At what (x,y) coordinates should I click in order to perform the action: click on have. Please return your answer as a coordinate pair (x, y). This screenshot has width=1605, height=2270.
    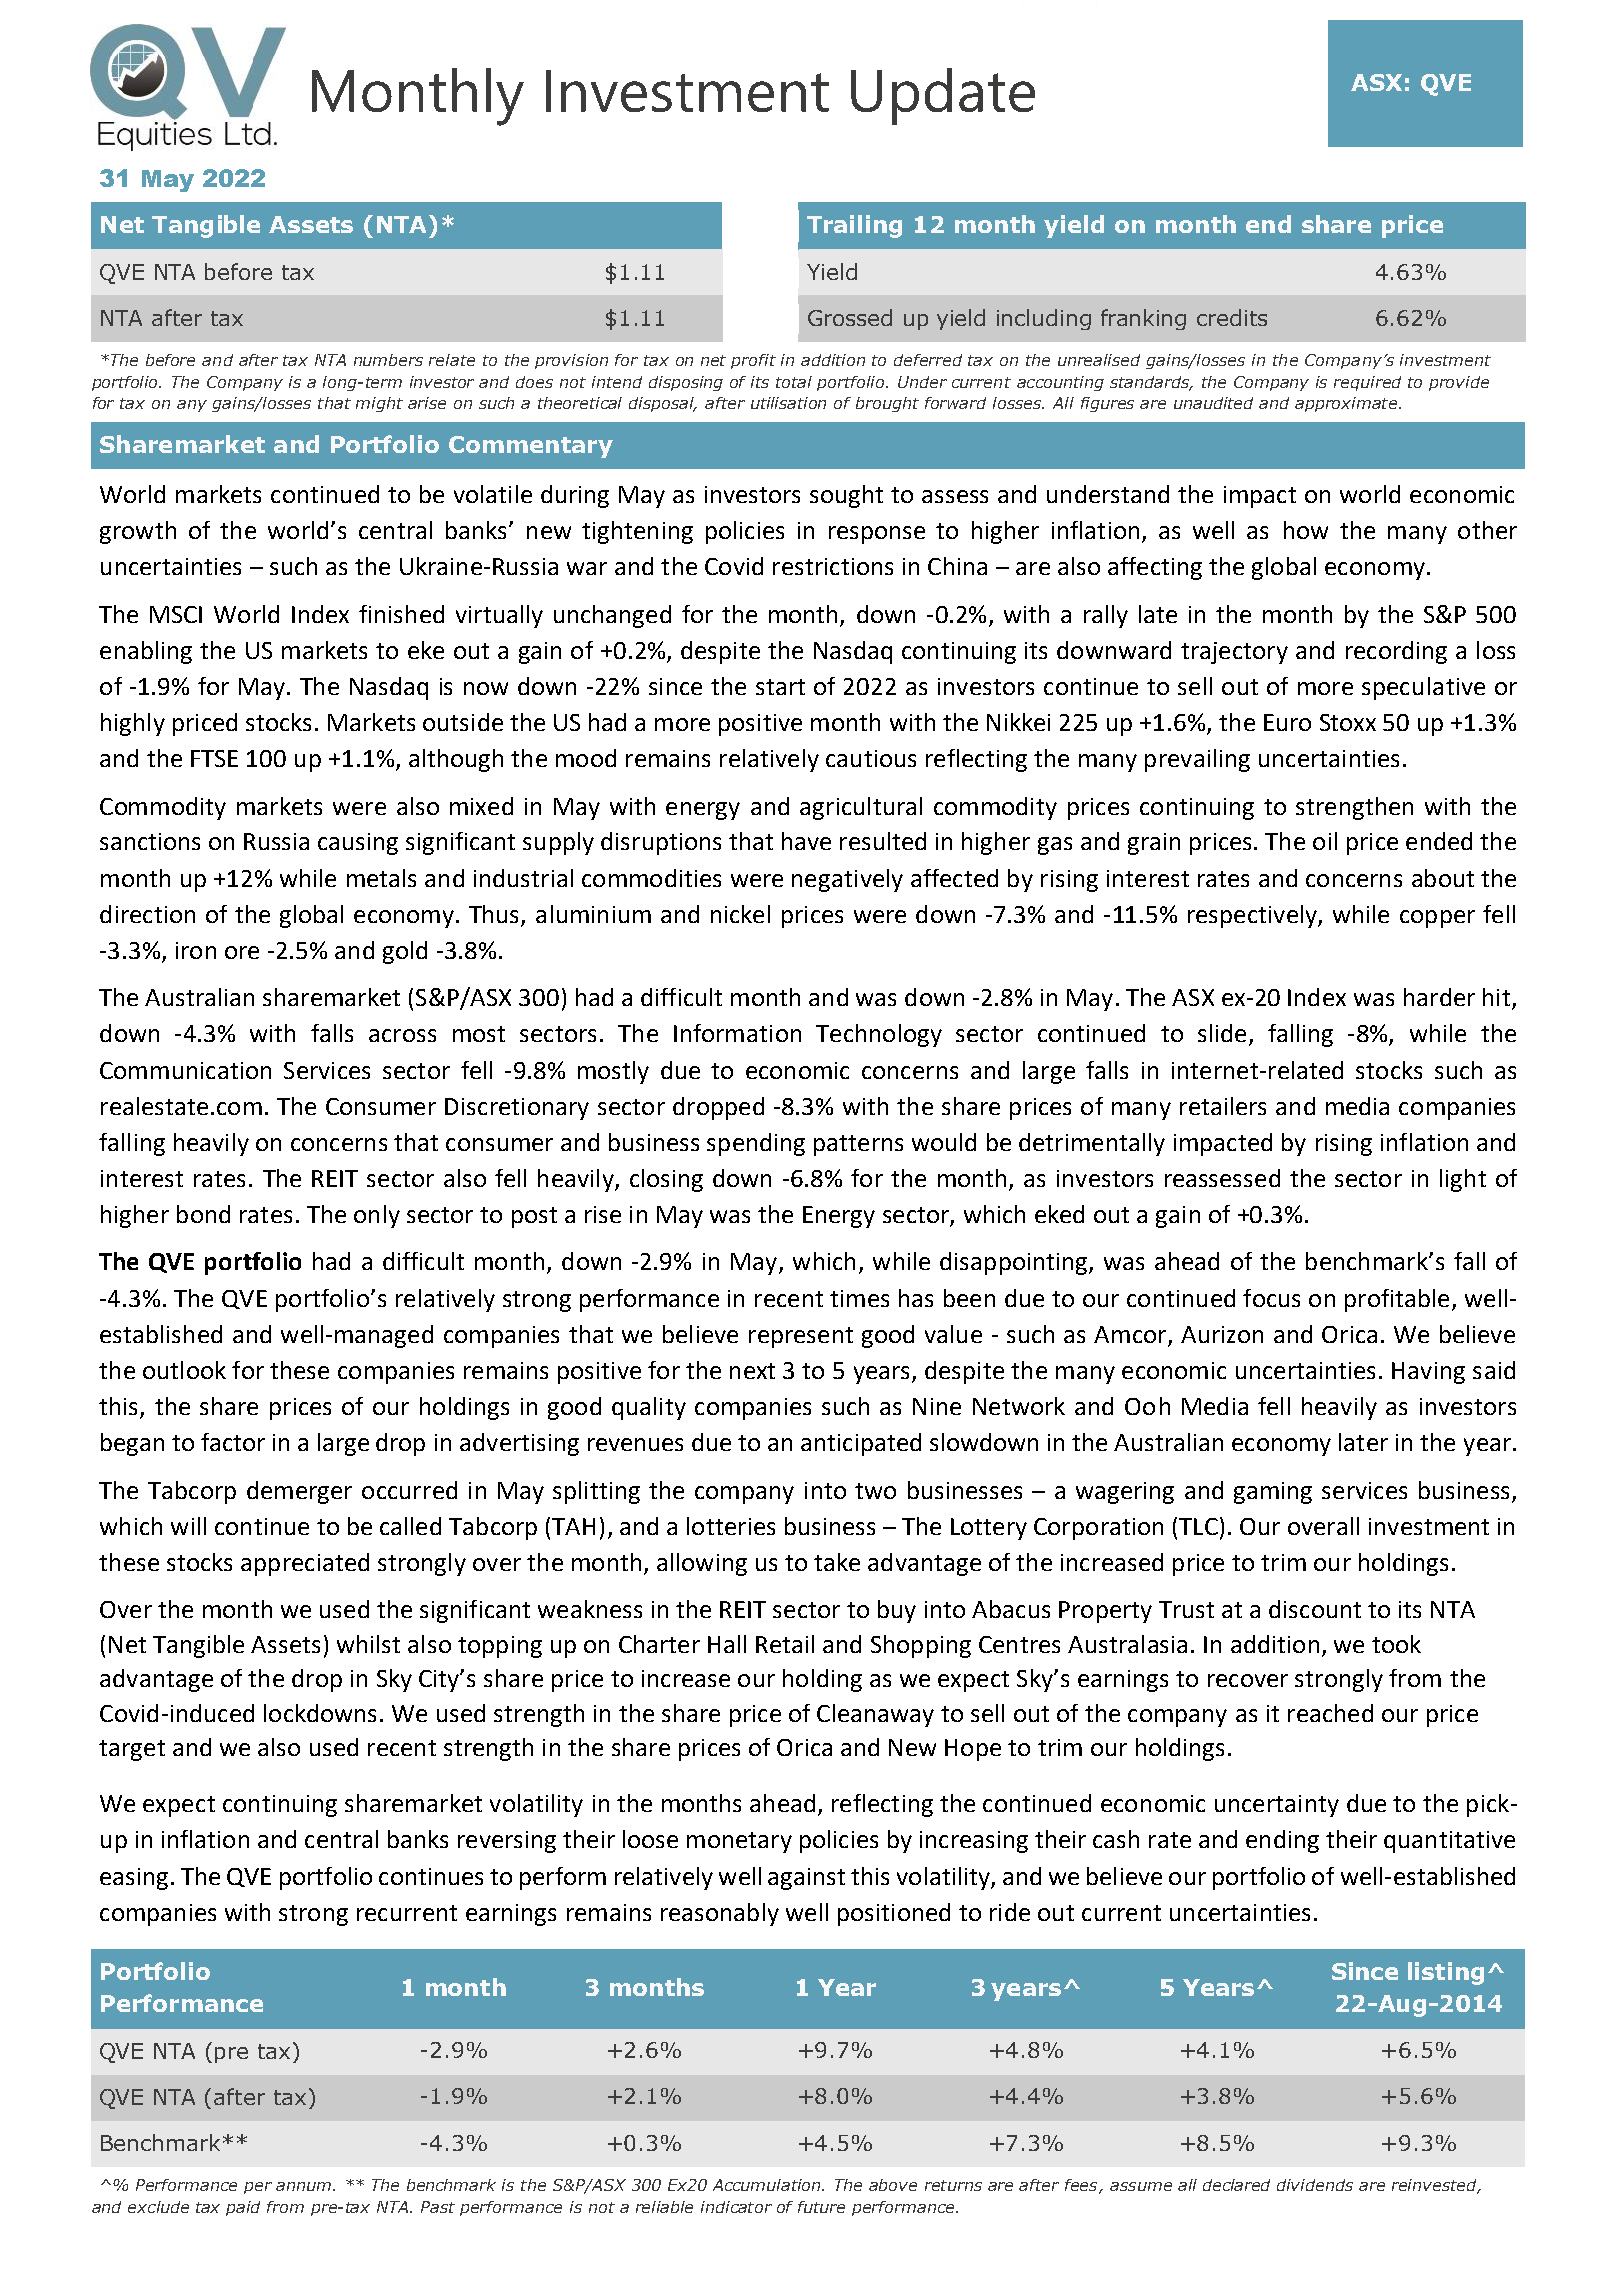
    Looking at the image, I should click on (806, 841).
